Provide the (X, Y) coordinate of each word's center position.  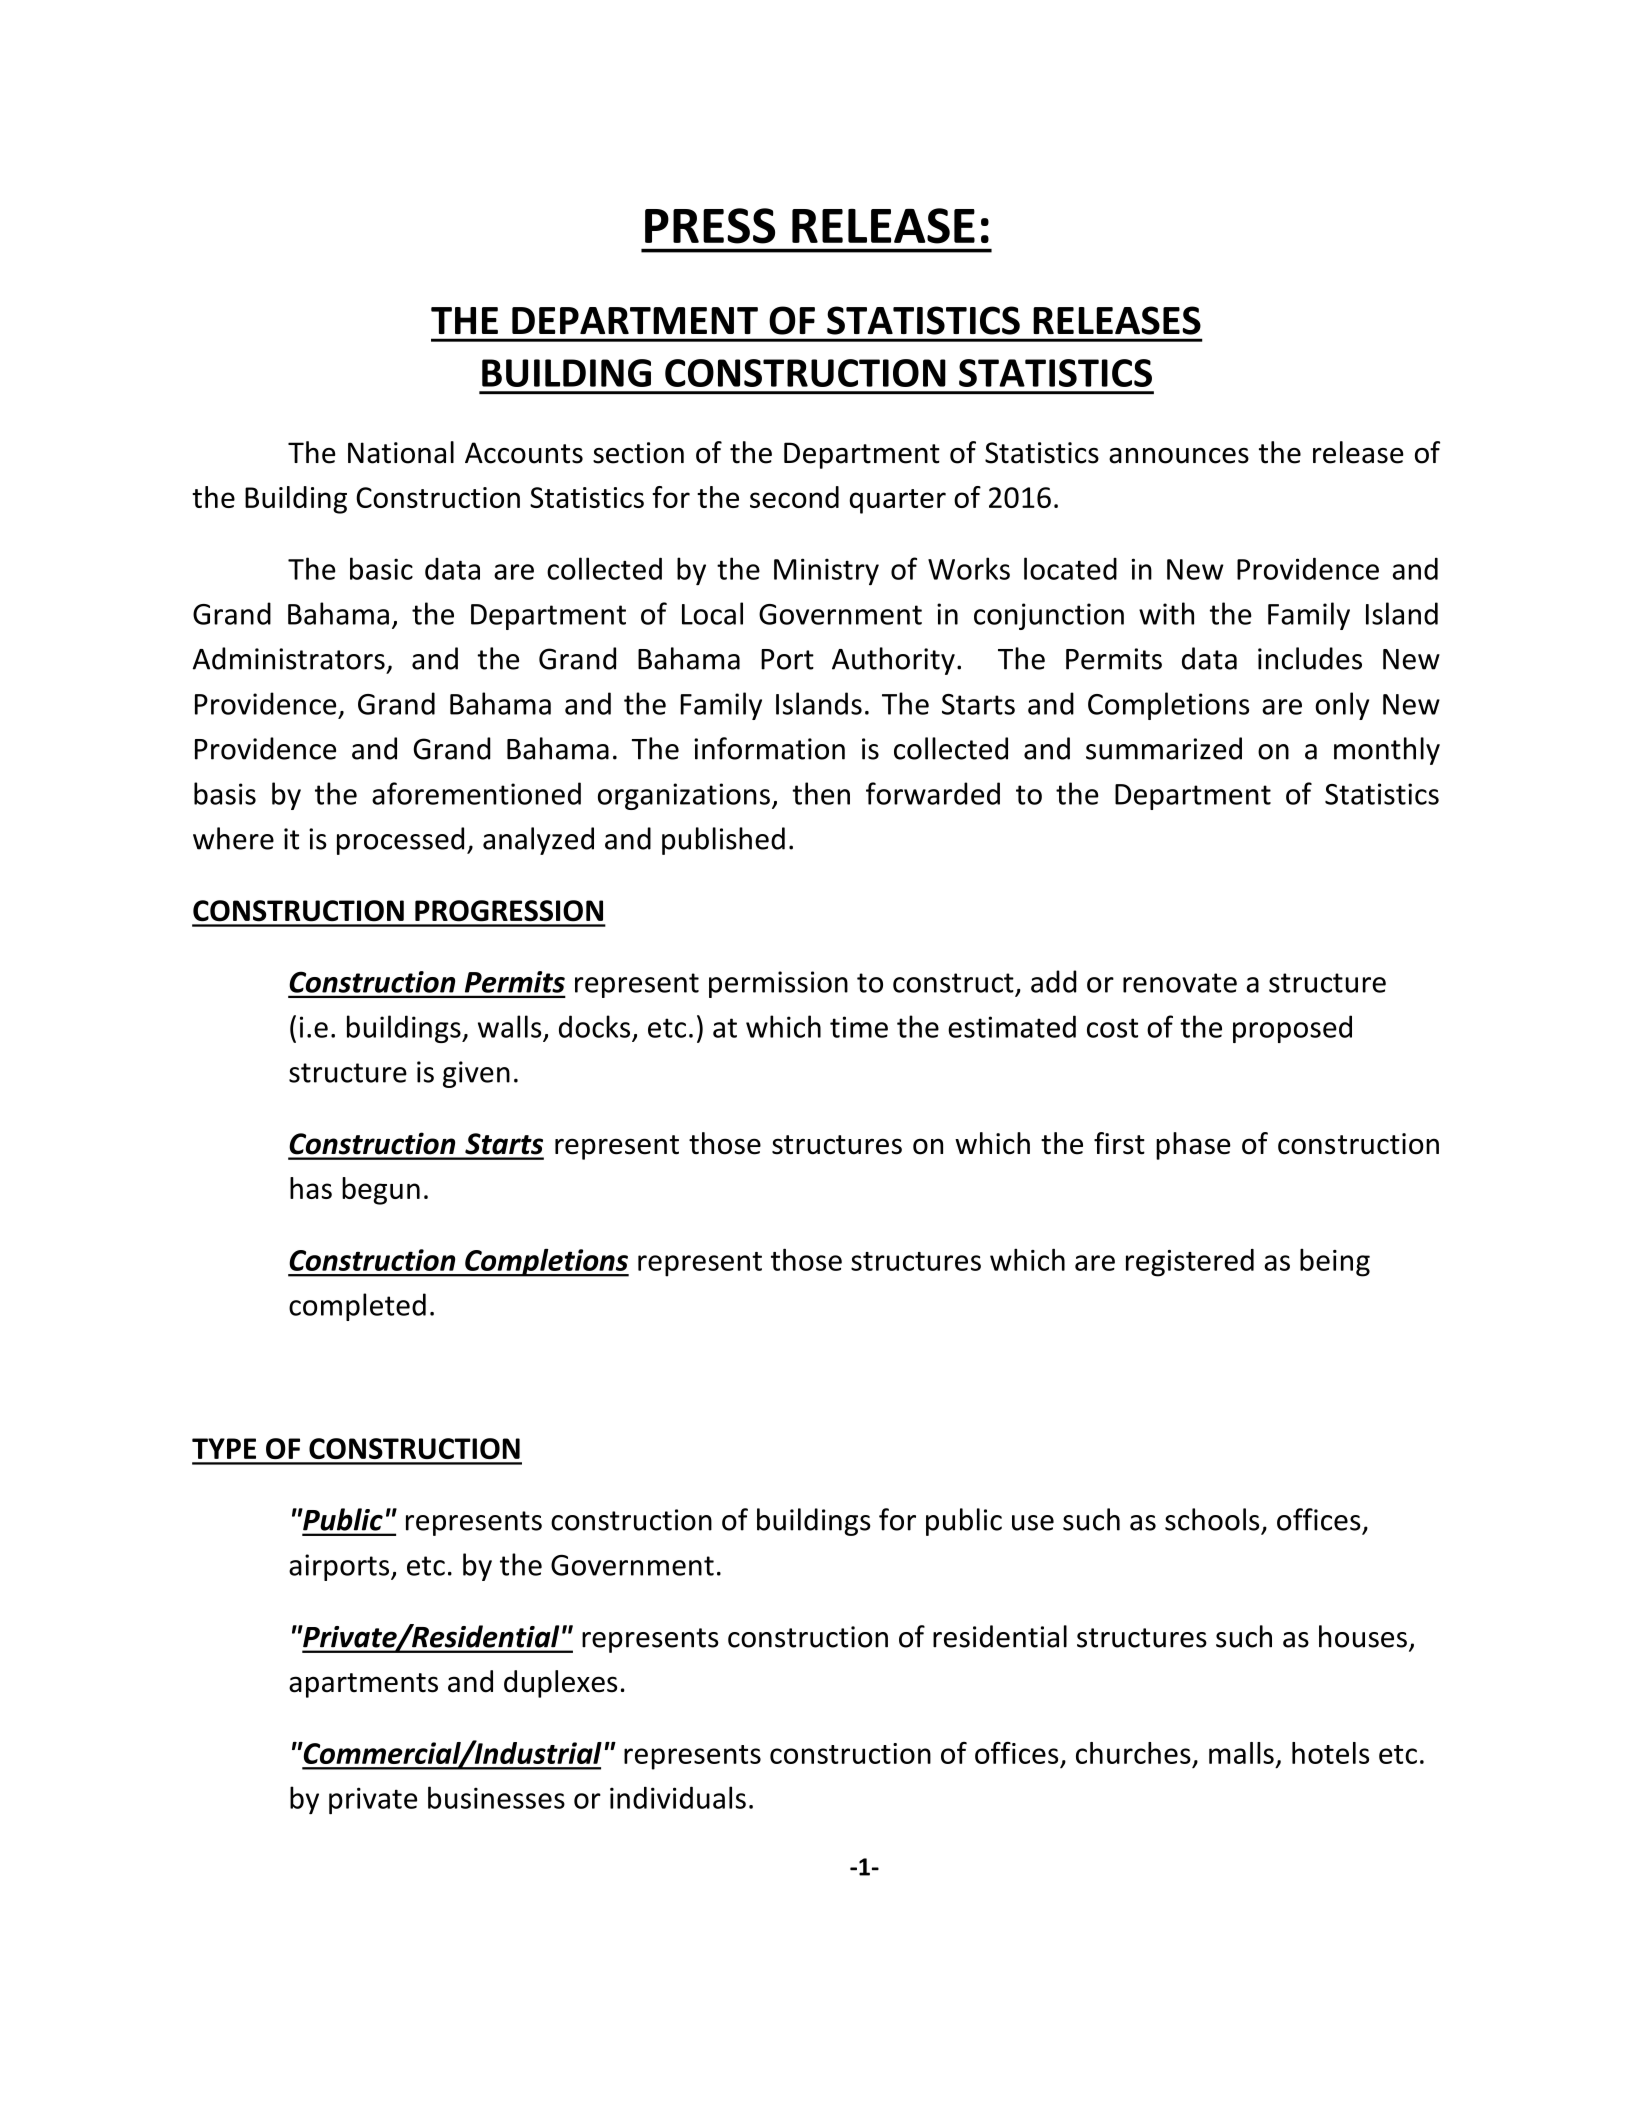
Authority (893, 661)
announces (1179, 456)
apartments (363, 1685)
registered (1190, 1263)
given (476, 1074)
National (401, 452)
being (1335, 1262)
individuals (678, 1797)
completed (357, 1307)
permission (778, 984)
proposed (1292, 1029)
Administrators (289, 658)
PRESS (710, 226)
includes (1310, 658)
